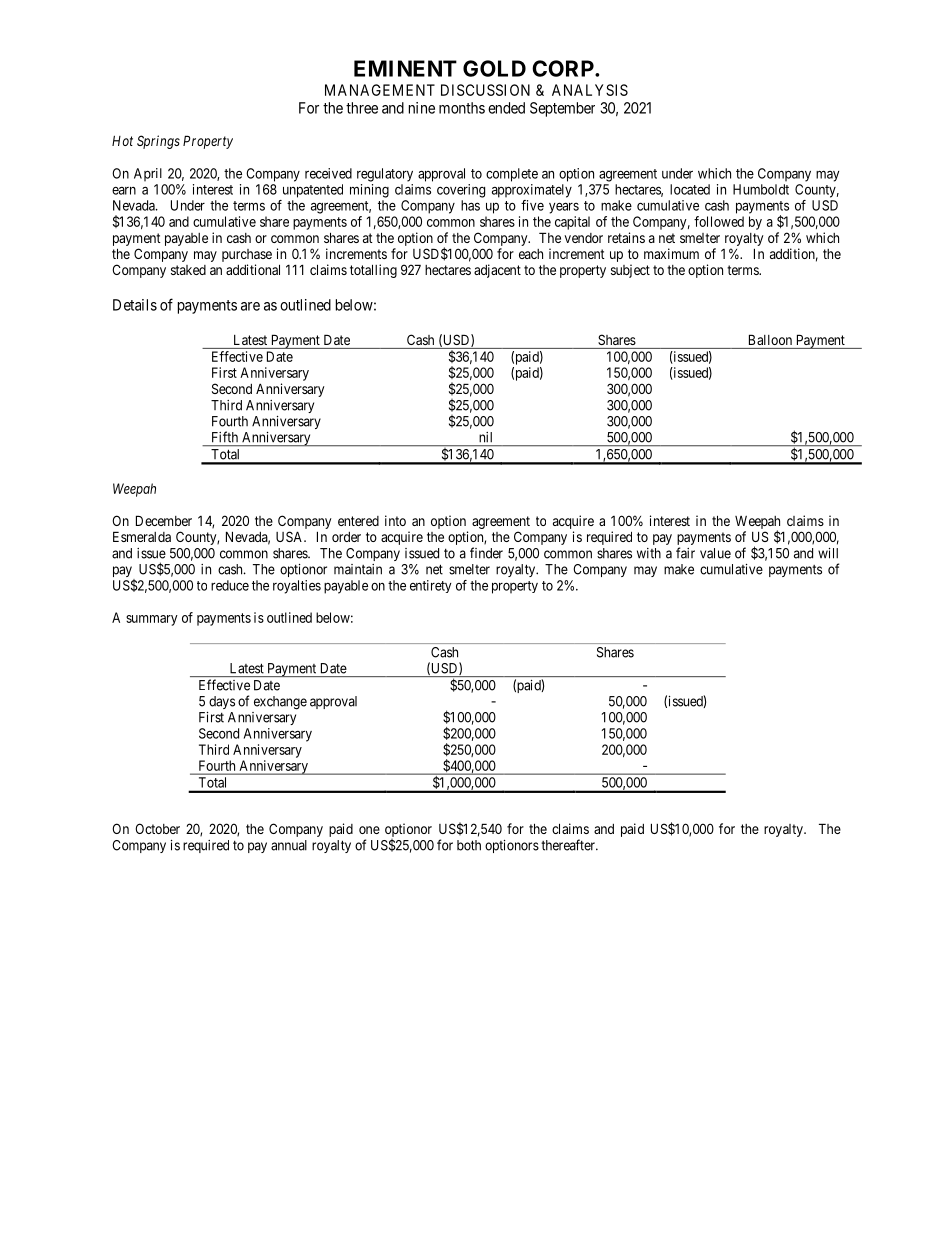 The image size is (952, 1233). What do you see at coordinates (671, 253) in the screenshot?
I see `maximum` at bounding box center [671, 253].
